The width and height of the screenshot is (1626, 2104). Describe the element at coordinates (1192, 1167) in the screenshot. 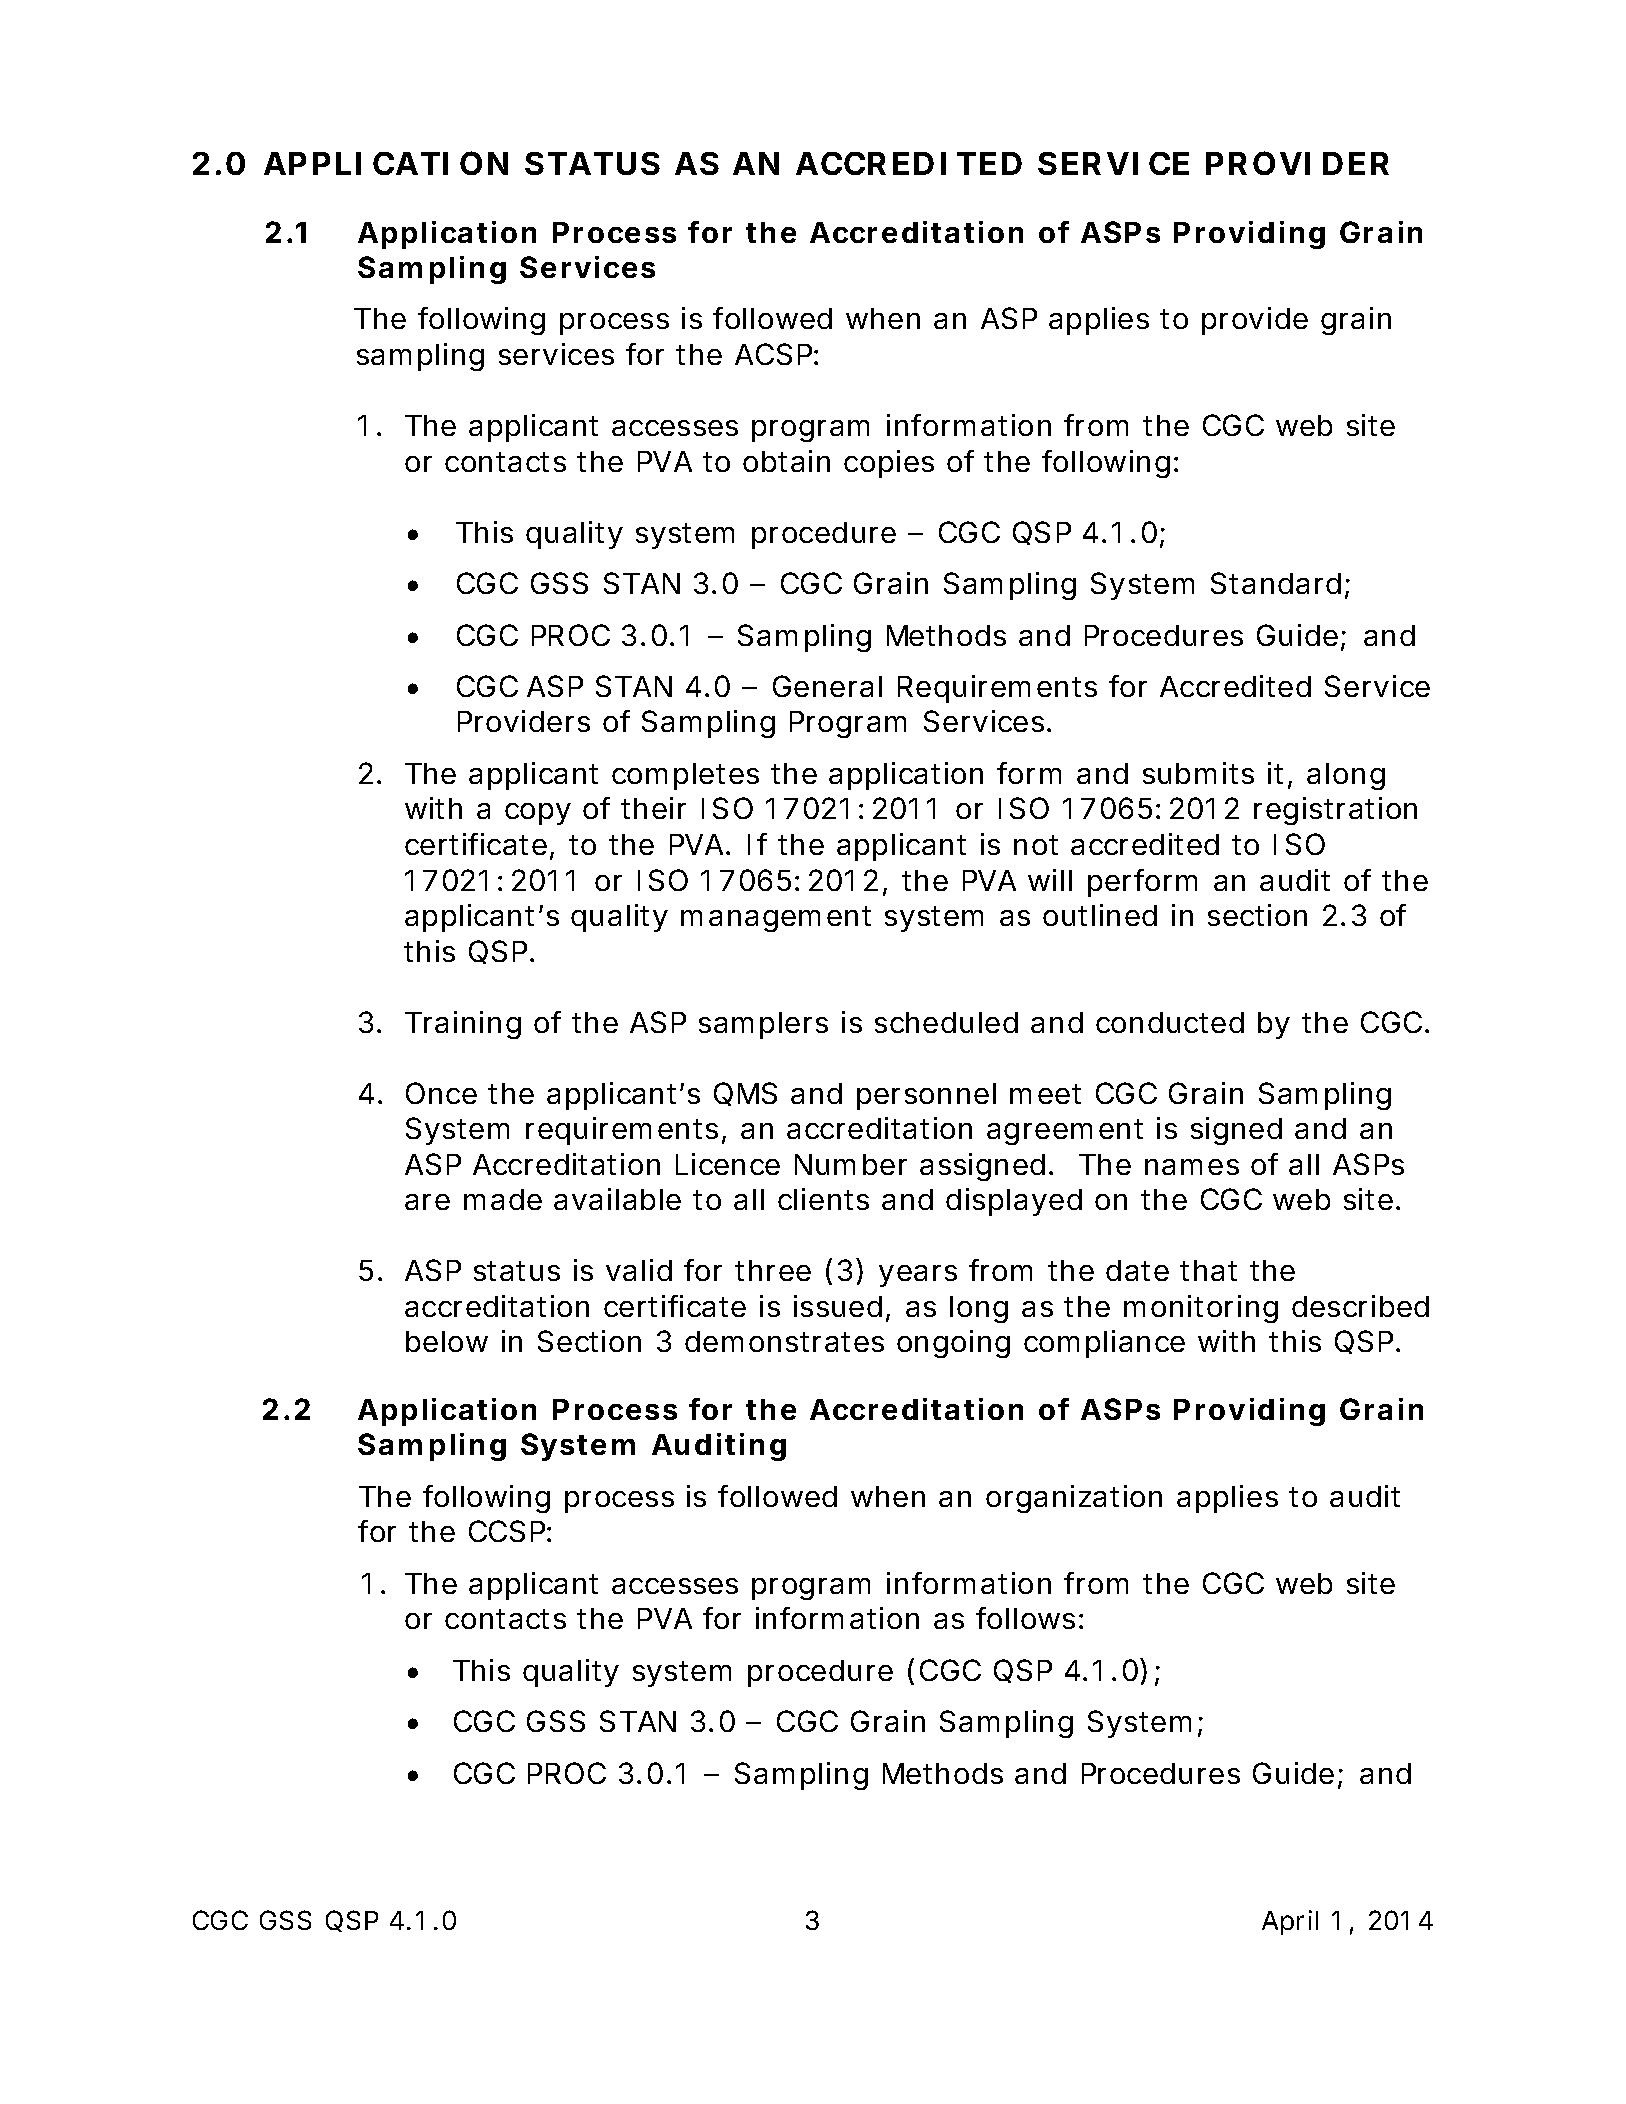

I see `names` at that location.
